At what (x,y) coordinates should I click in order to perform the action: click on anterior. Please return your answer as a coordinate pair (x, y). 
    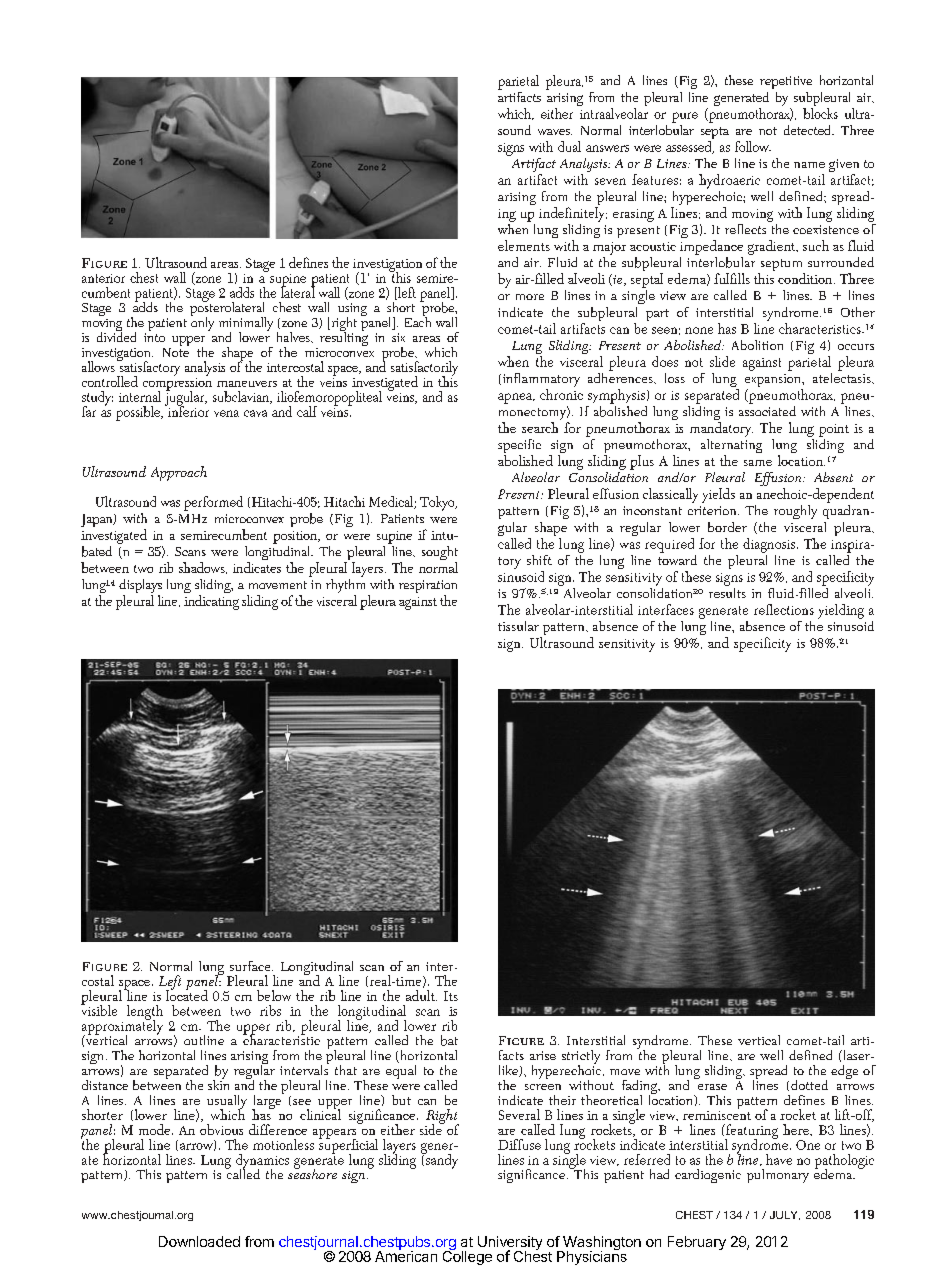
    Looking at the image, I should click on (103, 278).
